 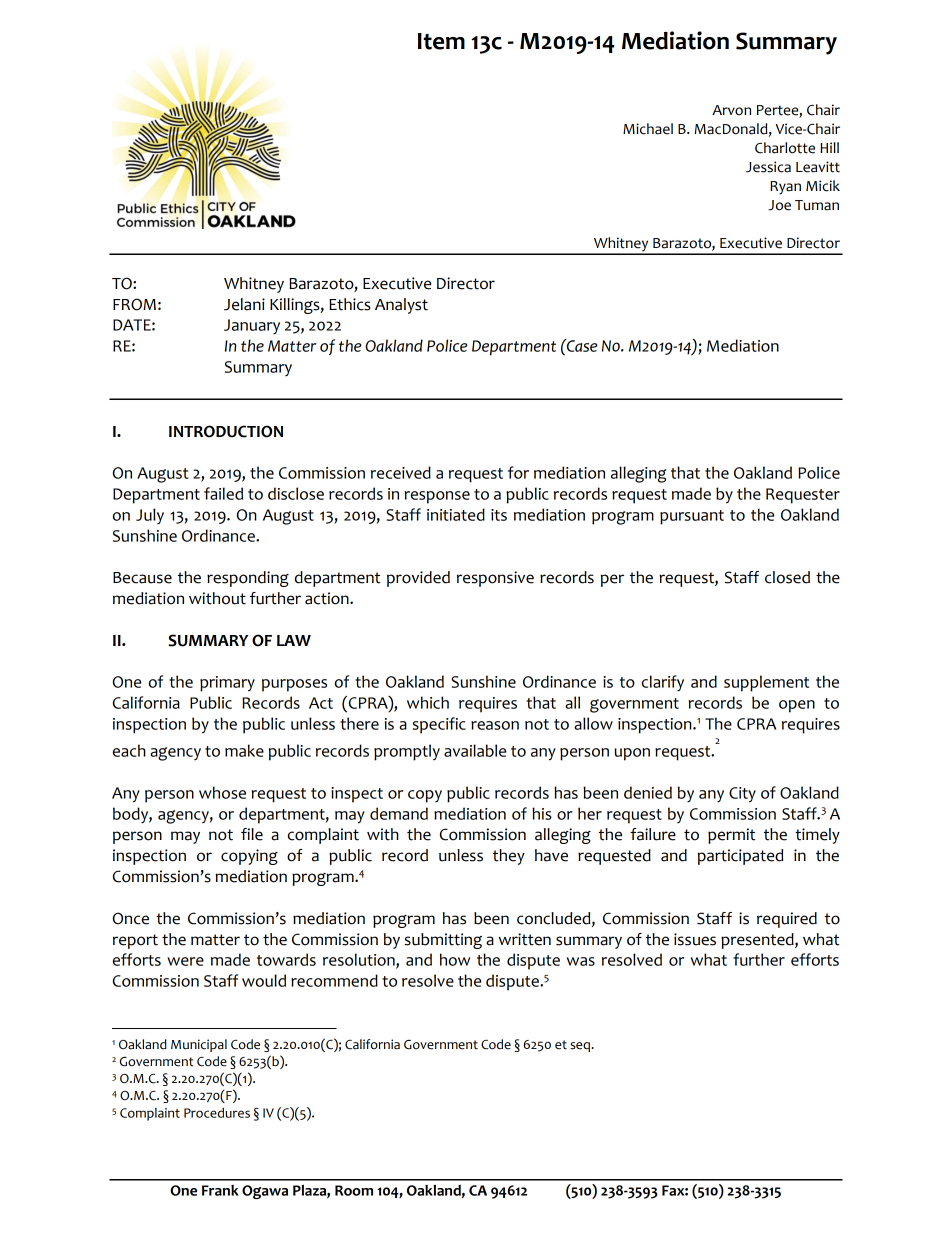 What do you see at coordinates (441, 41) in the page?
I see `Item` at bounding box center [441, 41].
